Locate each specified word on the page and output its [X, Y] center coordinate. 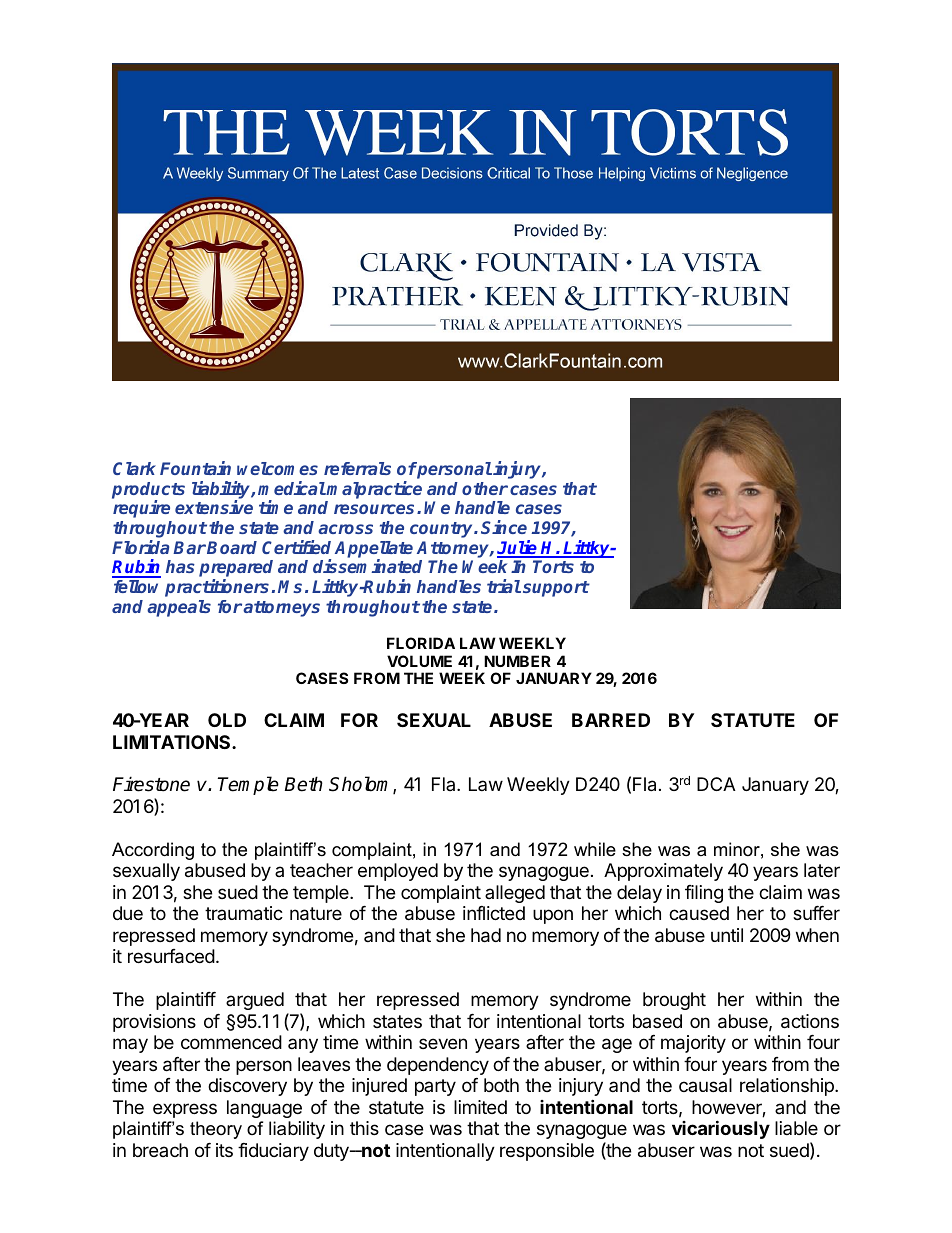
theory [216, 1130]
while [595, 849]
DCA [716, 784]
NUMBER [517, 661]
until [727, 935]
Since [504, 527]
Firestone [151, 784]
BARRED [611, 720]
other [485, 488]
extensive [214, 507]
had [486, 935]
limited [480, 1107]
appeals [179, 608]
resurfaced [171, 956]
